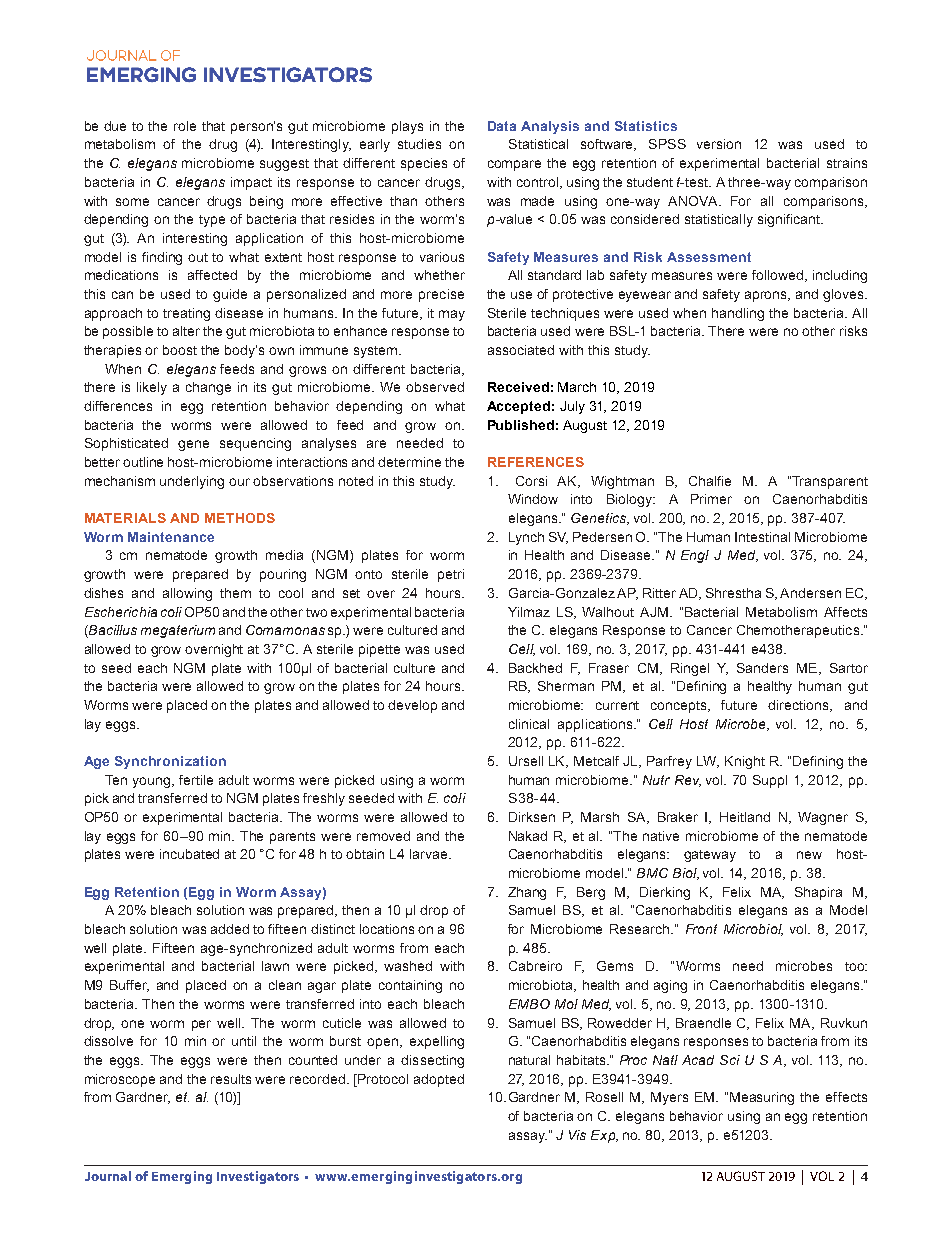 This screenshot has width=952, height=1233. Describe the element at coordinates (514, 165) in the screenshot. I see `compare` at that location.
